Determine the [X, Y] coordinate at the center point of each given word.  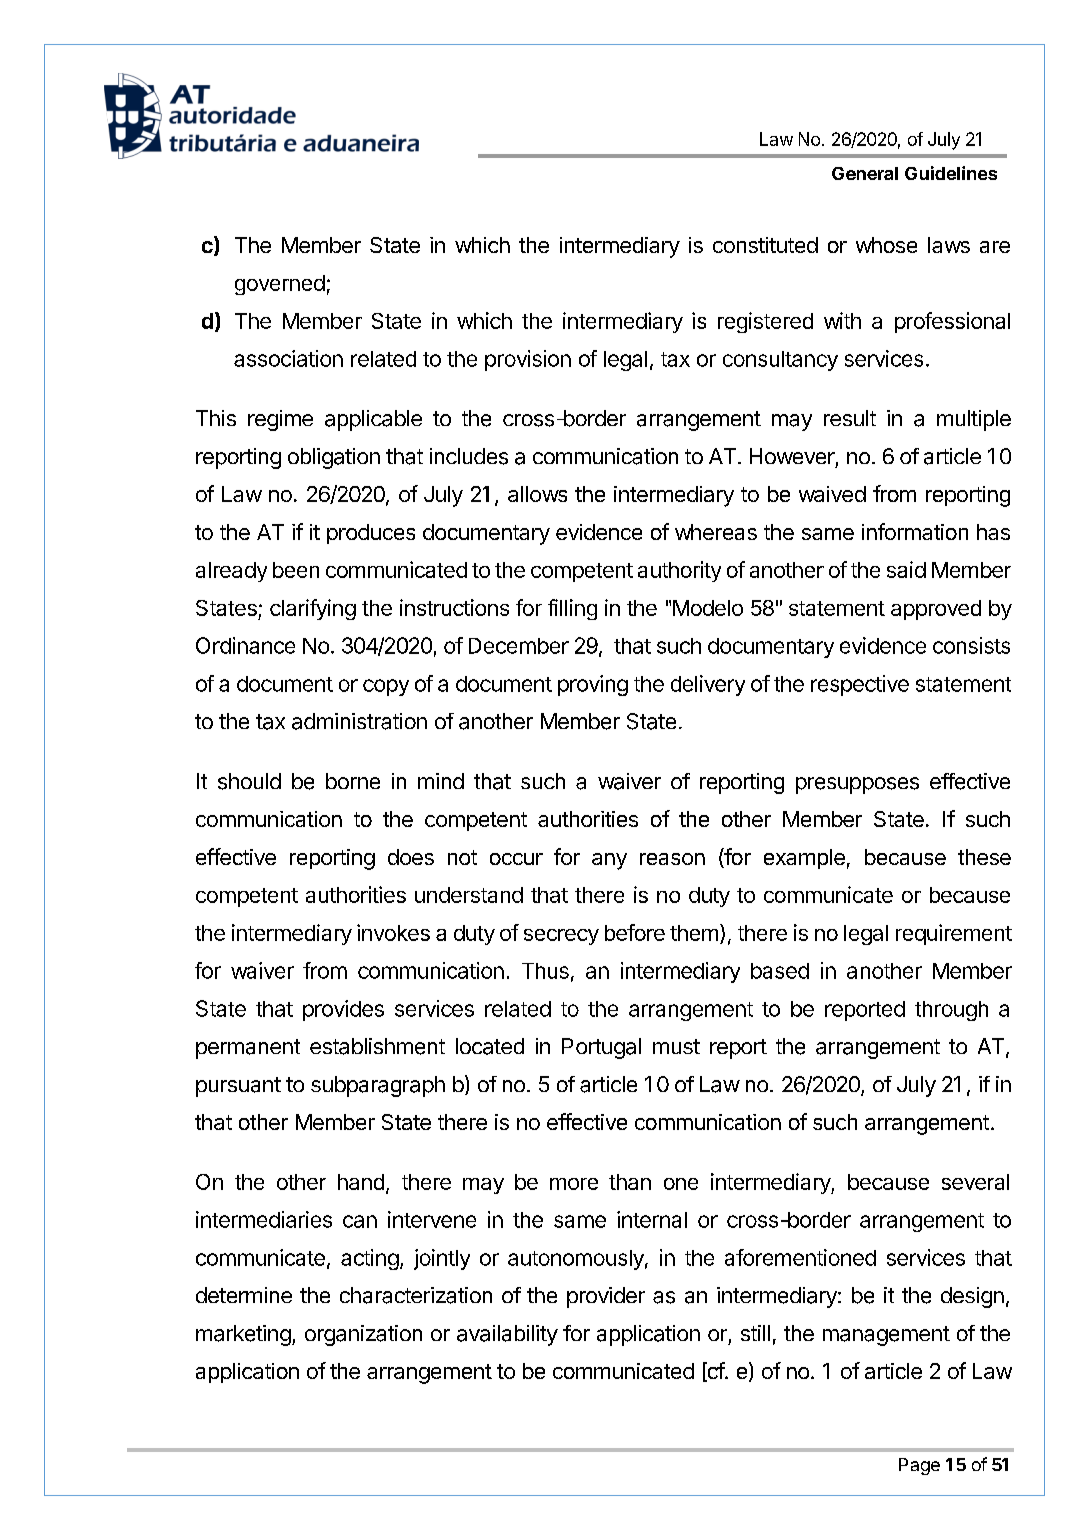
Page [919, 1466]
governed [280, 285]
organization [363, 1335]
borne [353, 781]
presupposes [857, 785]
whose [886, 245]
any [609, 861]
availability [507, 1335]
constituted [765, 245]
